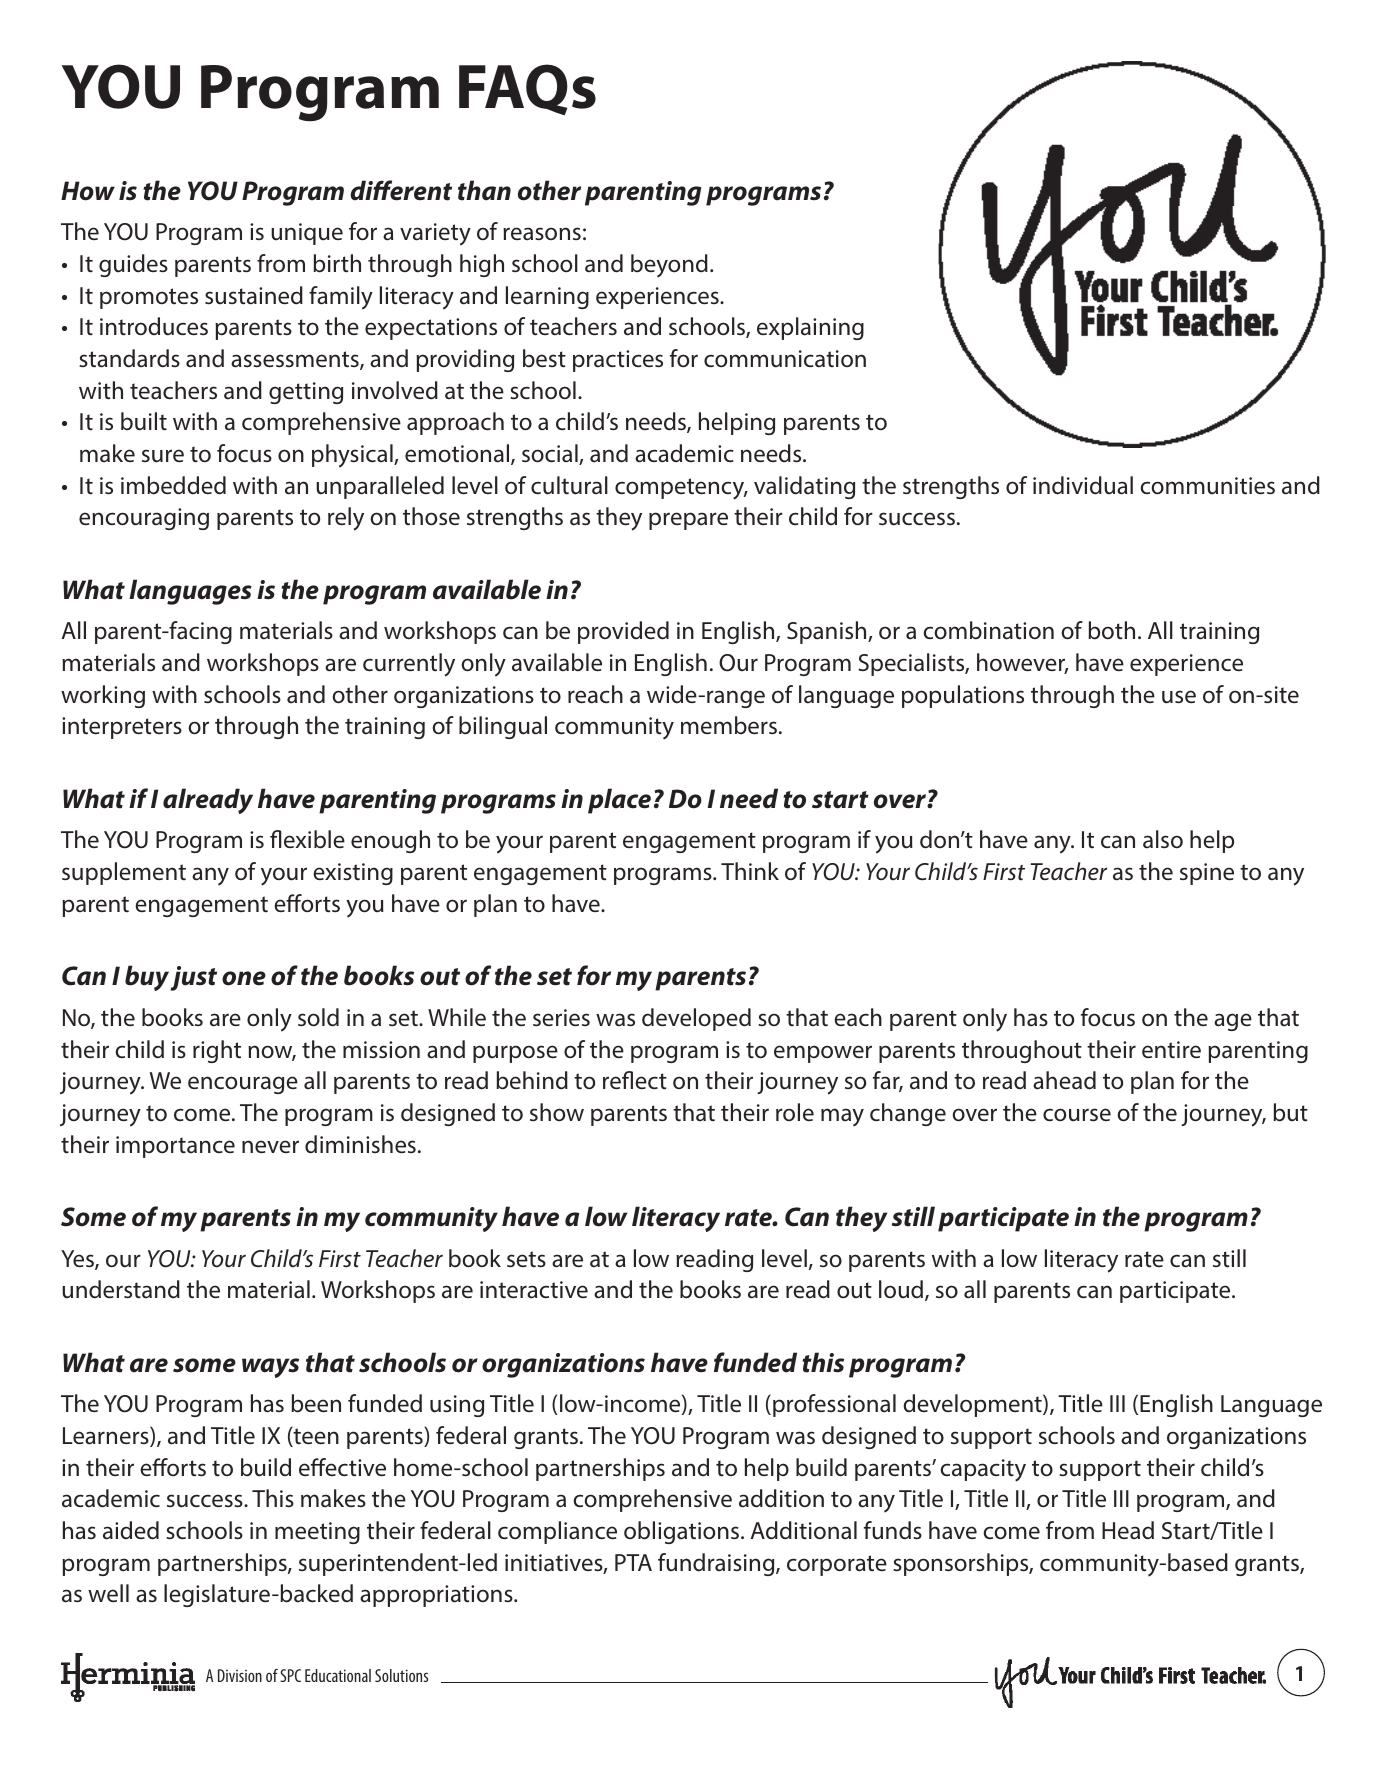  Describe the element at coordinates (669, 266) in the document. I see `beyond` at that location.
